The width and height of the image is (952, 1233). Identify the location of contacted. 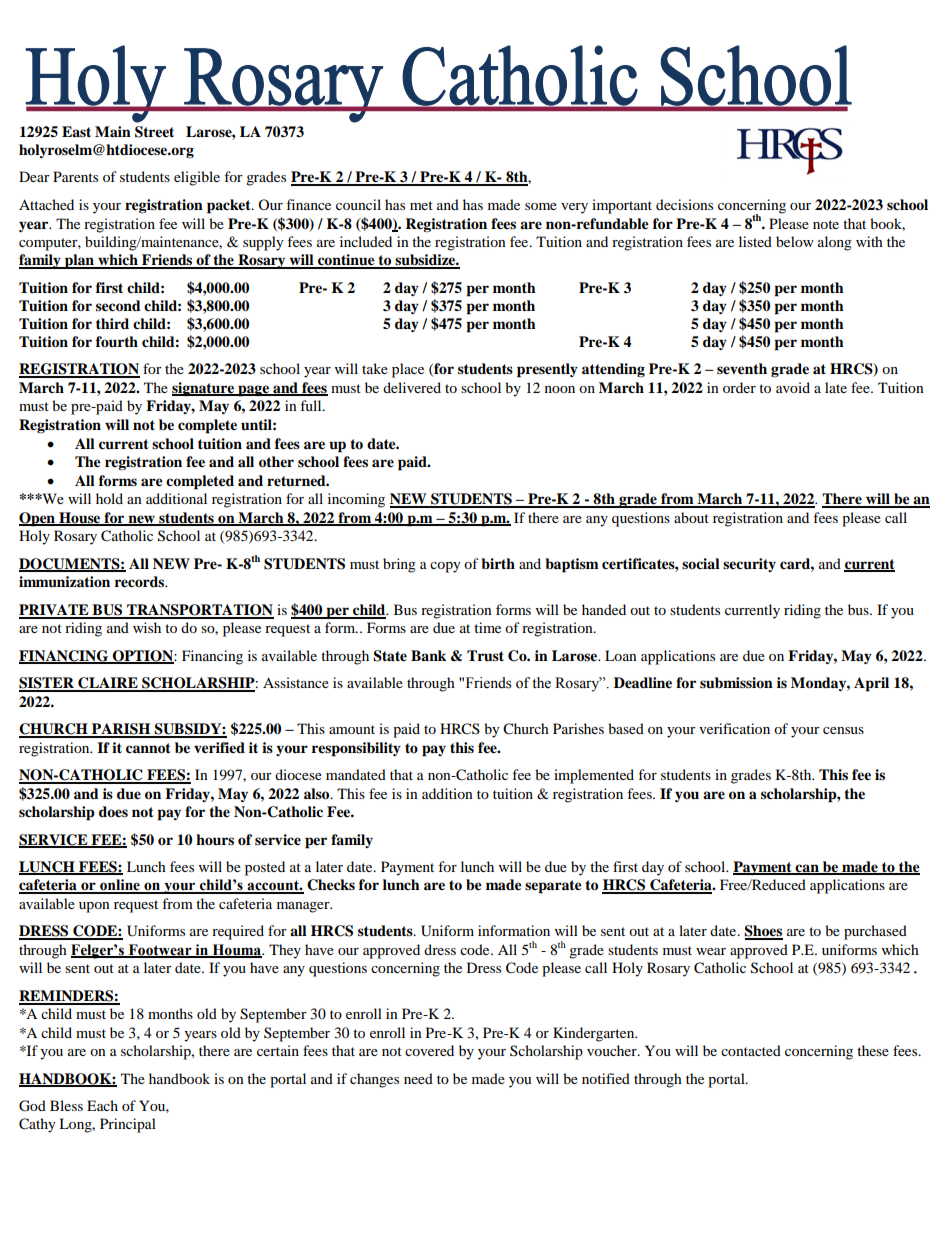
(751, 1050).
